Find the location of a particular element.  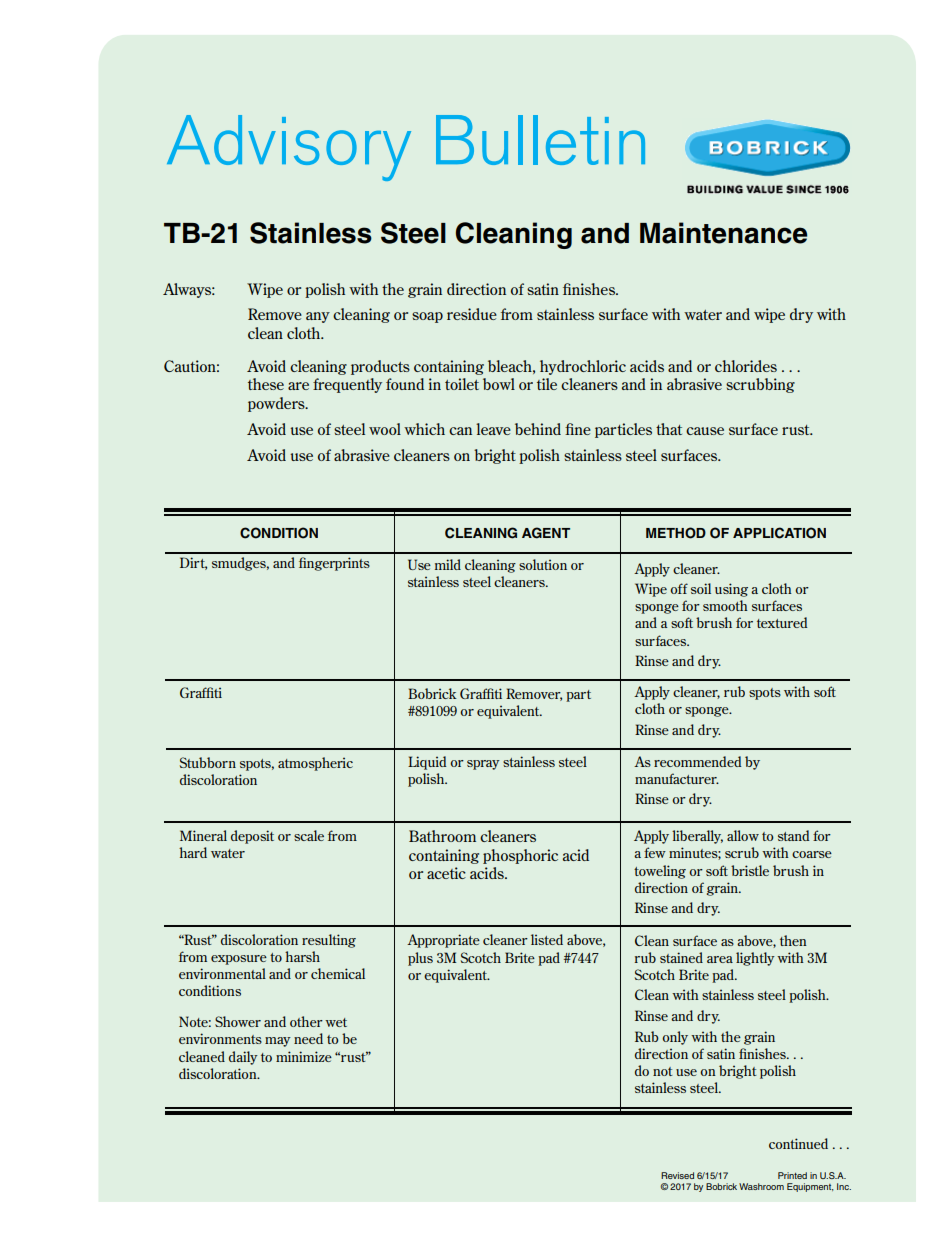

Maintenance is located at coordinates (723, 233).
